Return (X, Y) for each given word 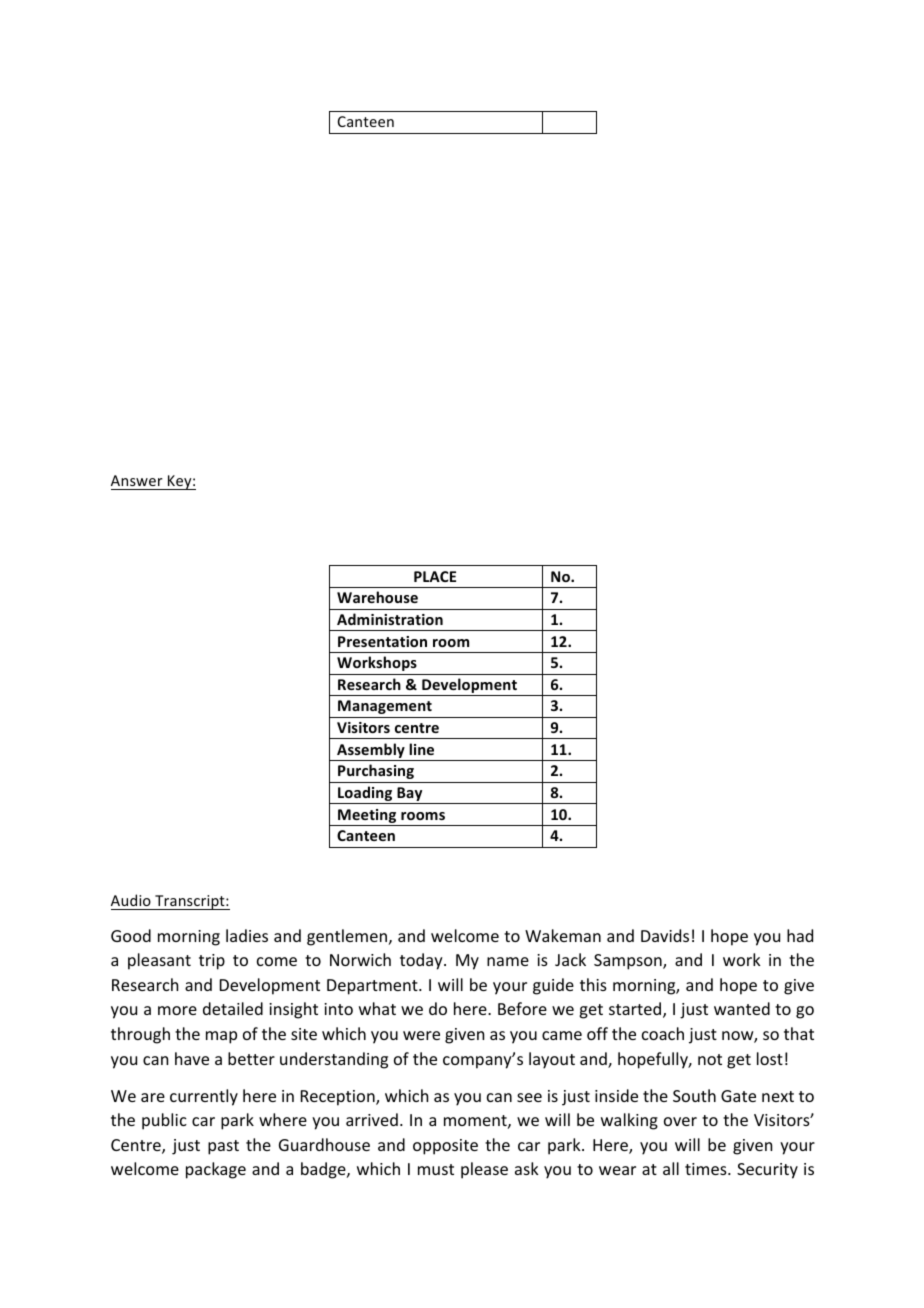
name (508, 961)
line (421, 749)
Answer (137, 480)
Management (385, 707)
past (223, 1147)
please (484, 1170)
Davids (665, 935)
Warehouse (377, 597)
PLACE (435, 576)
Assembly (371, 752)
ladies (247, 935)
